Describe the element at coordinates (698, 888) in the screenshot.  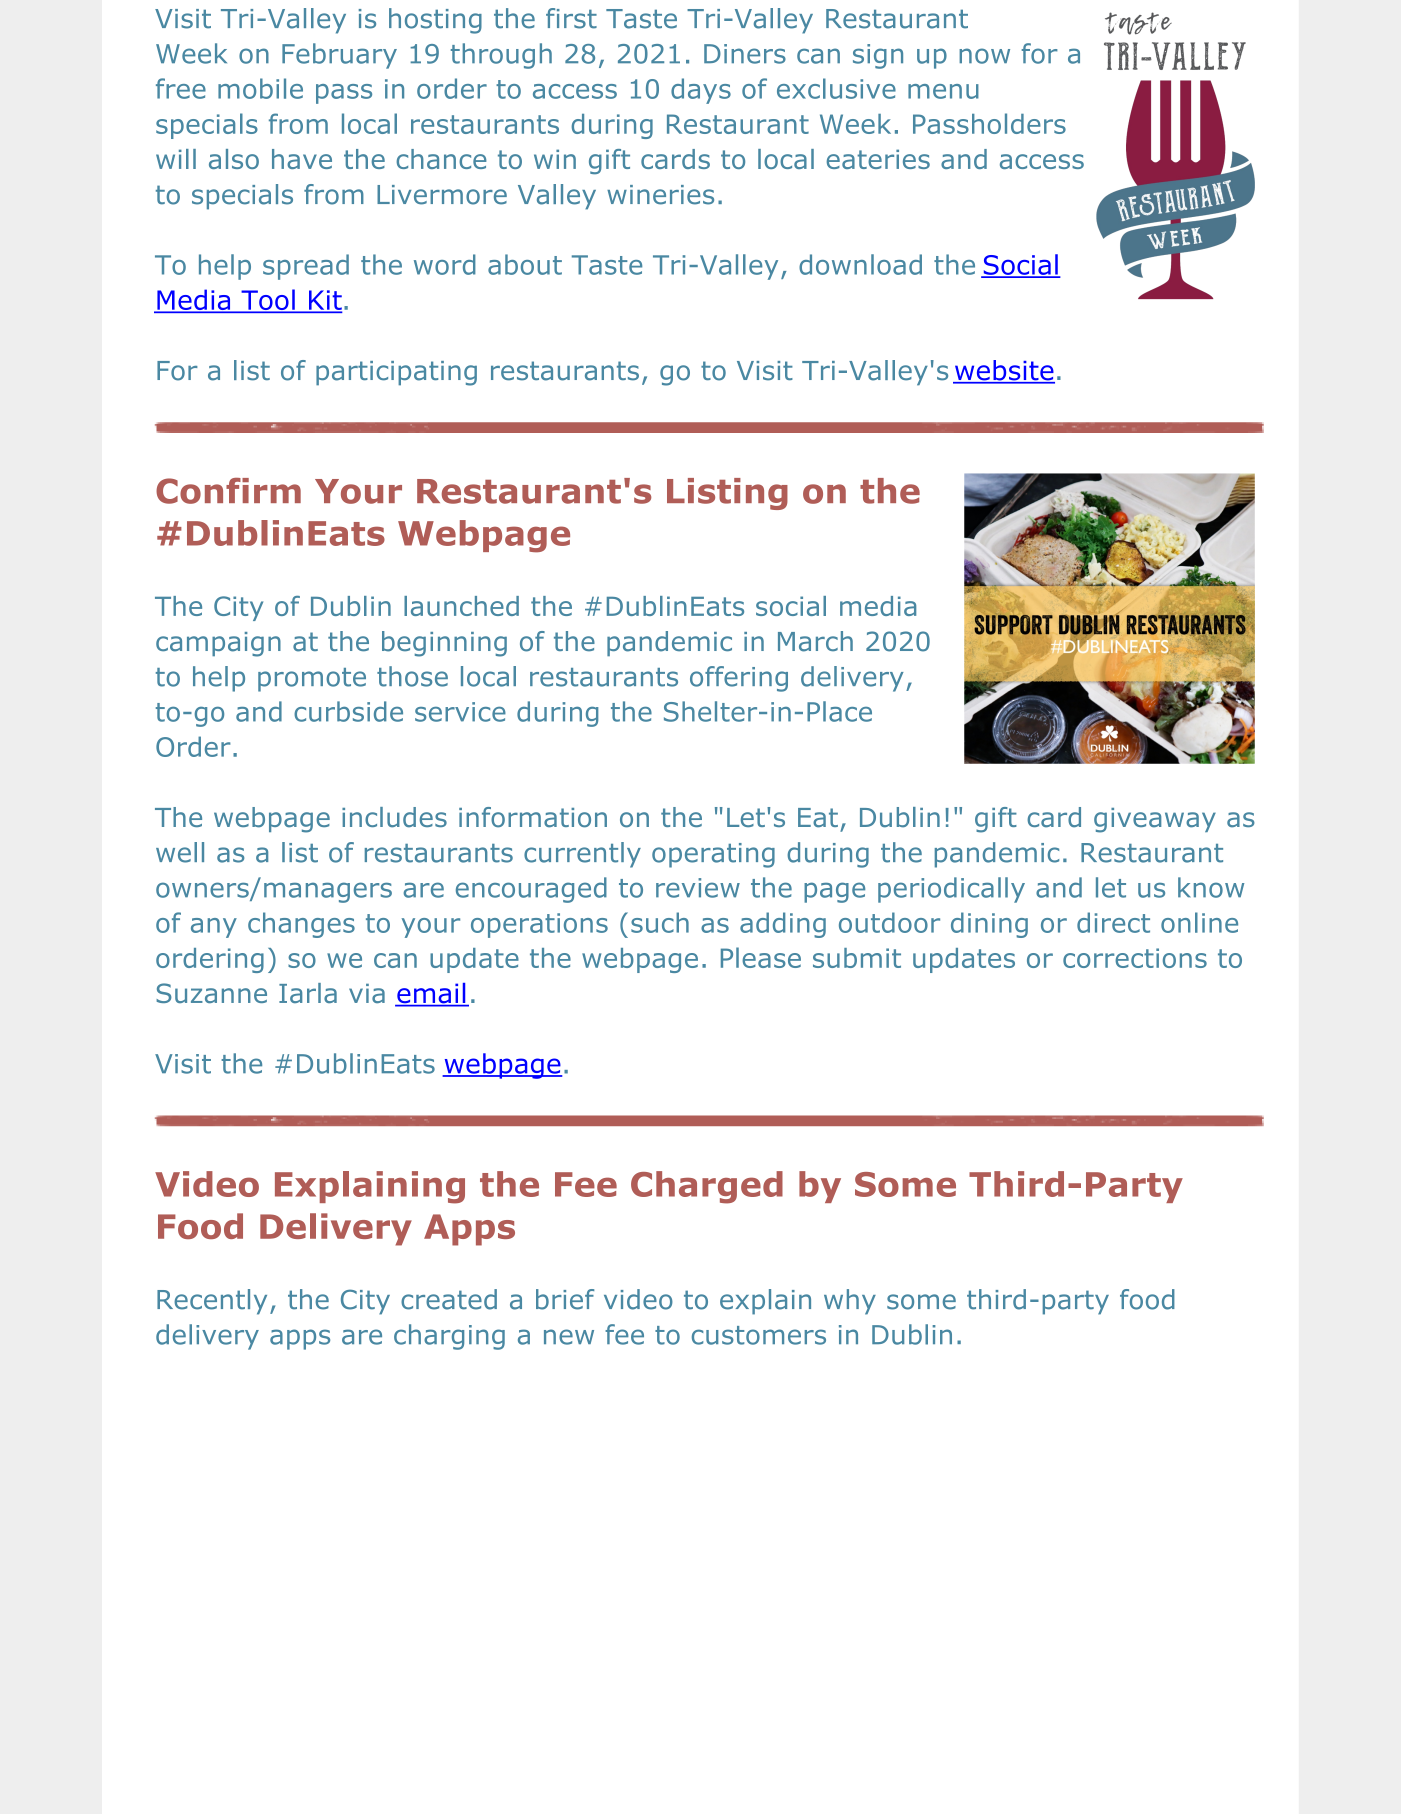
I see `review` at that location.
